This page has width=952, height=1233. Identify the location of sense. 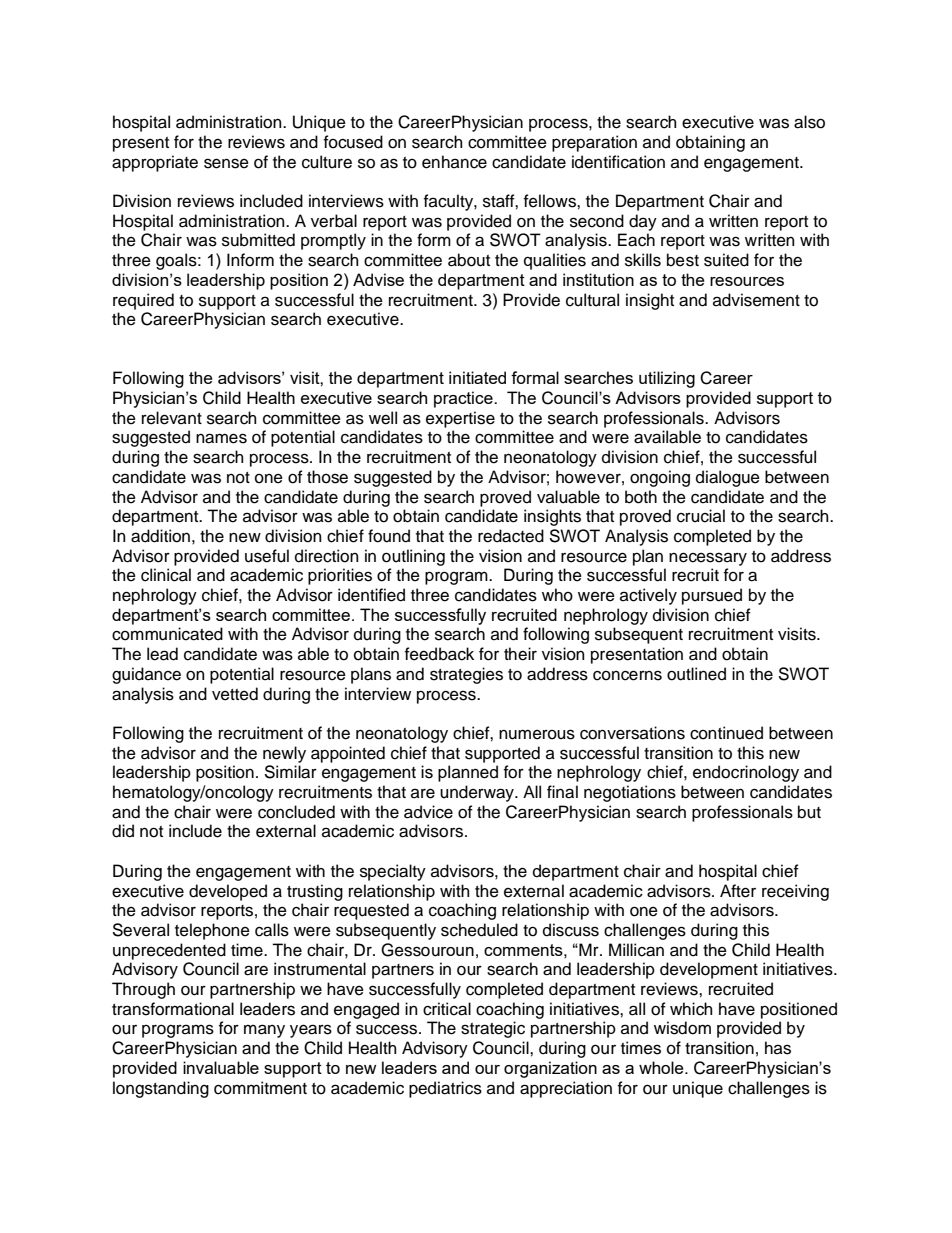
(226, 163).
